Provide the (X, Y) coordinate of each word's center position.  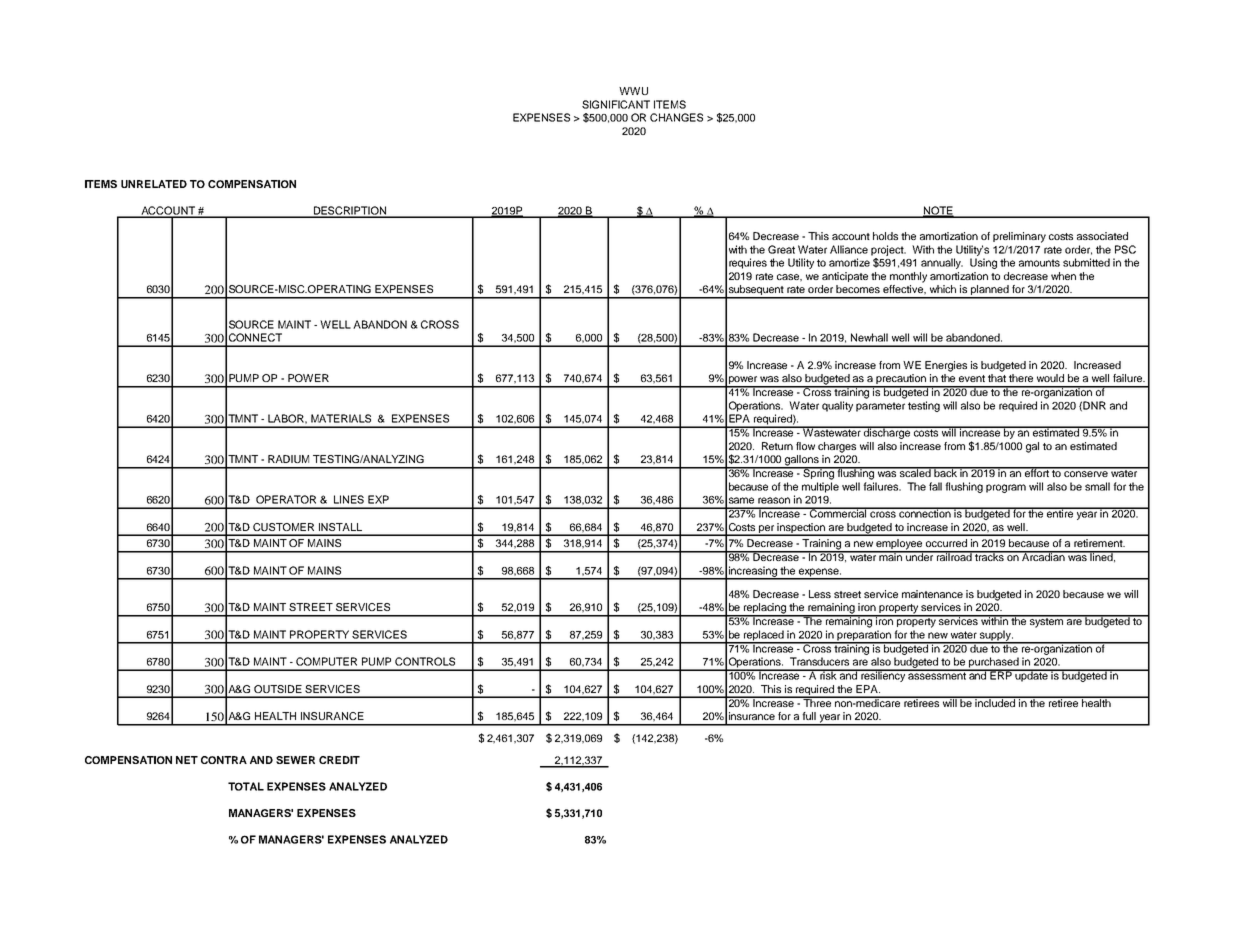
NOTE (938, 211)
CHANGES (676, 117)
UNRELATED (154, 184)
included (996, 702)
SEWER (295, 760)
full (809, 716)
